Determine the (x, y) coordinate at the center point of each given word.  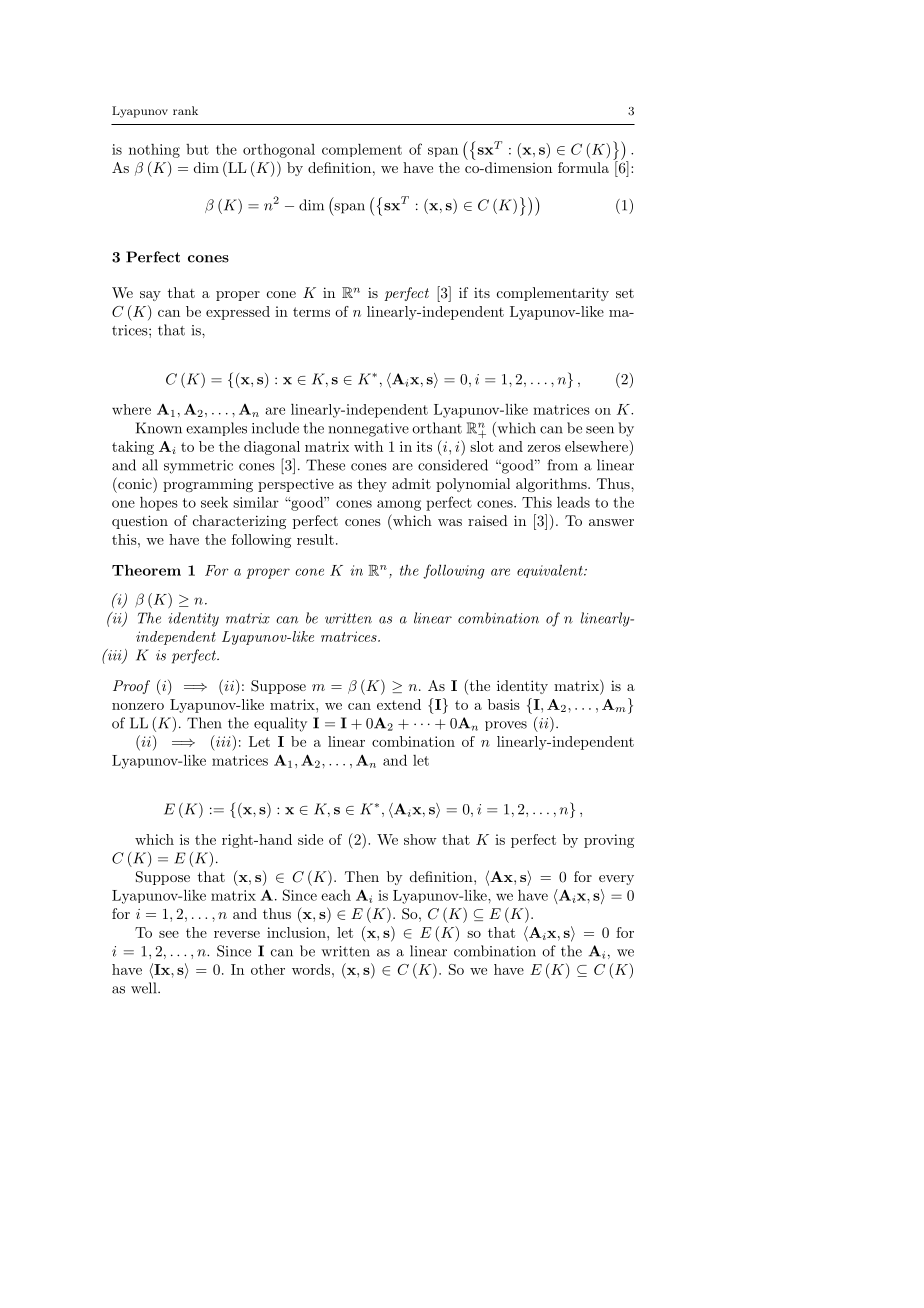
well (145, 988)
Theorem (146, 570)
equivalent (551, 571)
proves (506, 726)
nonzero (138, 706)
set (625, 293)
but (197, 149)
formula (583, 167)
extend (399, 704)
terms (311, 312)
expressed (238, 313)
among (399, 505)
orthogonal (279, 151)
